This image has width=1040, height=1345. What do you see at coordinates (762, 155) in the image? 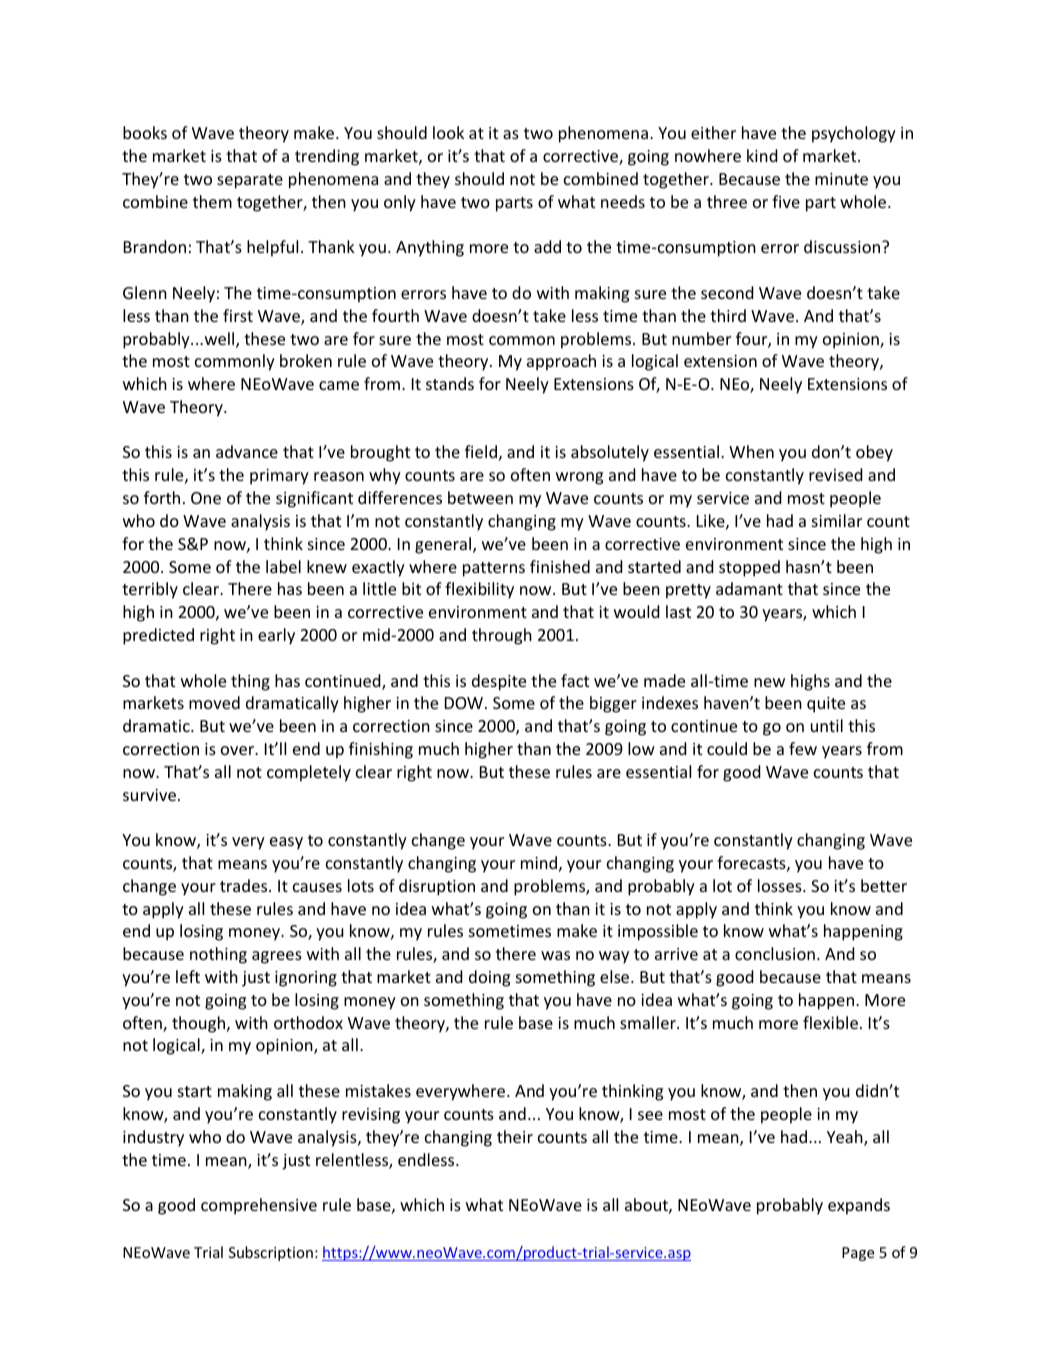
I see `kind` at bounding box center [762, 155].
